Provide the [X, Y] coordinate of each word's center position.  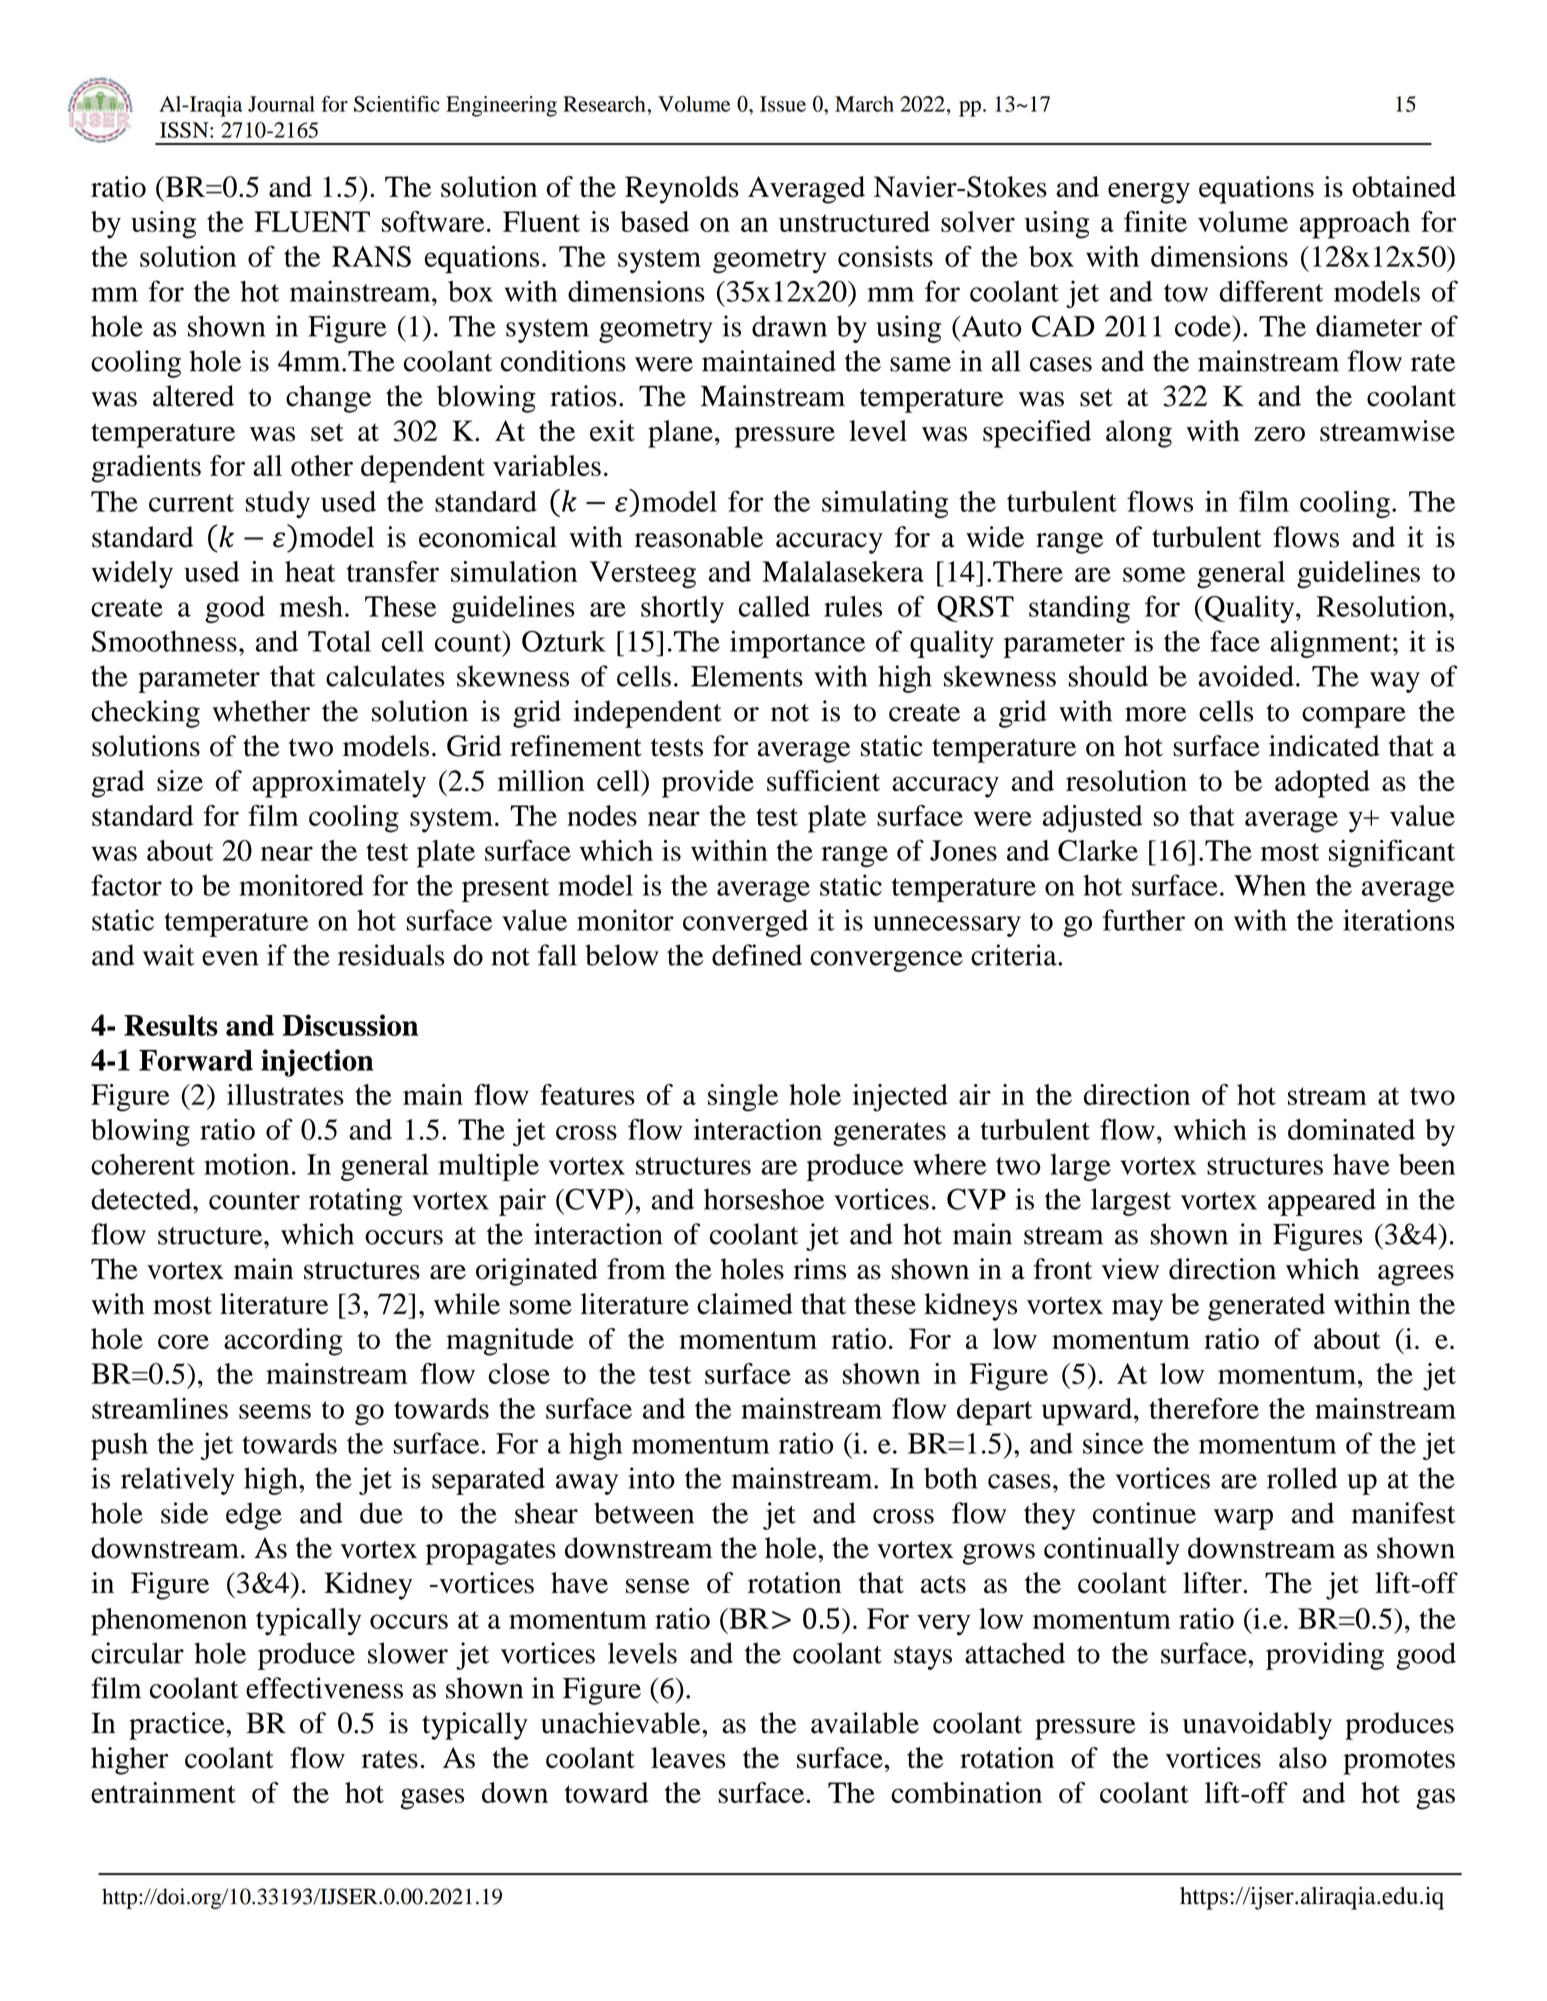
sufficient [823, 781]
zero [1279, 434]
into [651, 1478]
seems [275, 1411]
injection [317, 1063]
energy [1149, 193]
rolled [1302, 1478]
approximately [339, 784]
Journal [281, 104]
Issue [783, 104]
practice [178, 1726]
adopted [1322, 784]
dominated [1351, 1129]
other [322, 465]
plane [680, 434]
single [743, 1098]
